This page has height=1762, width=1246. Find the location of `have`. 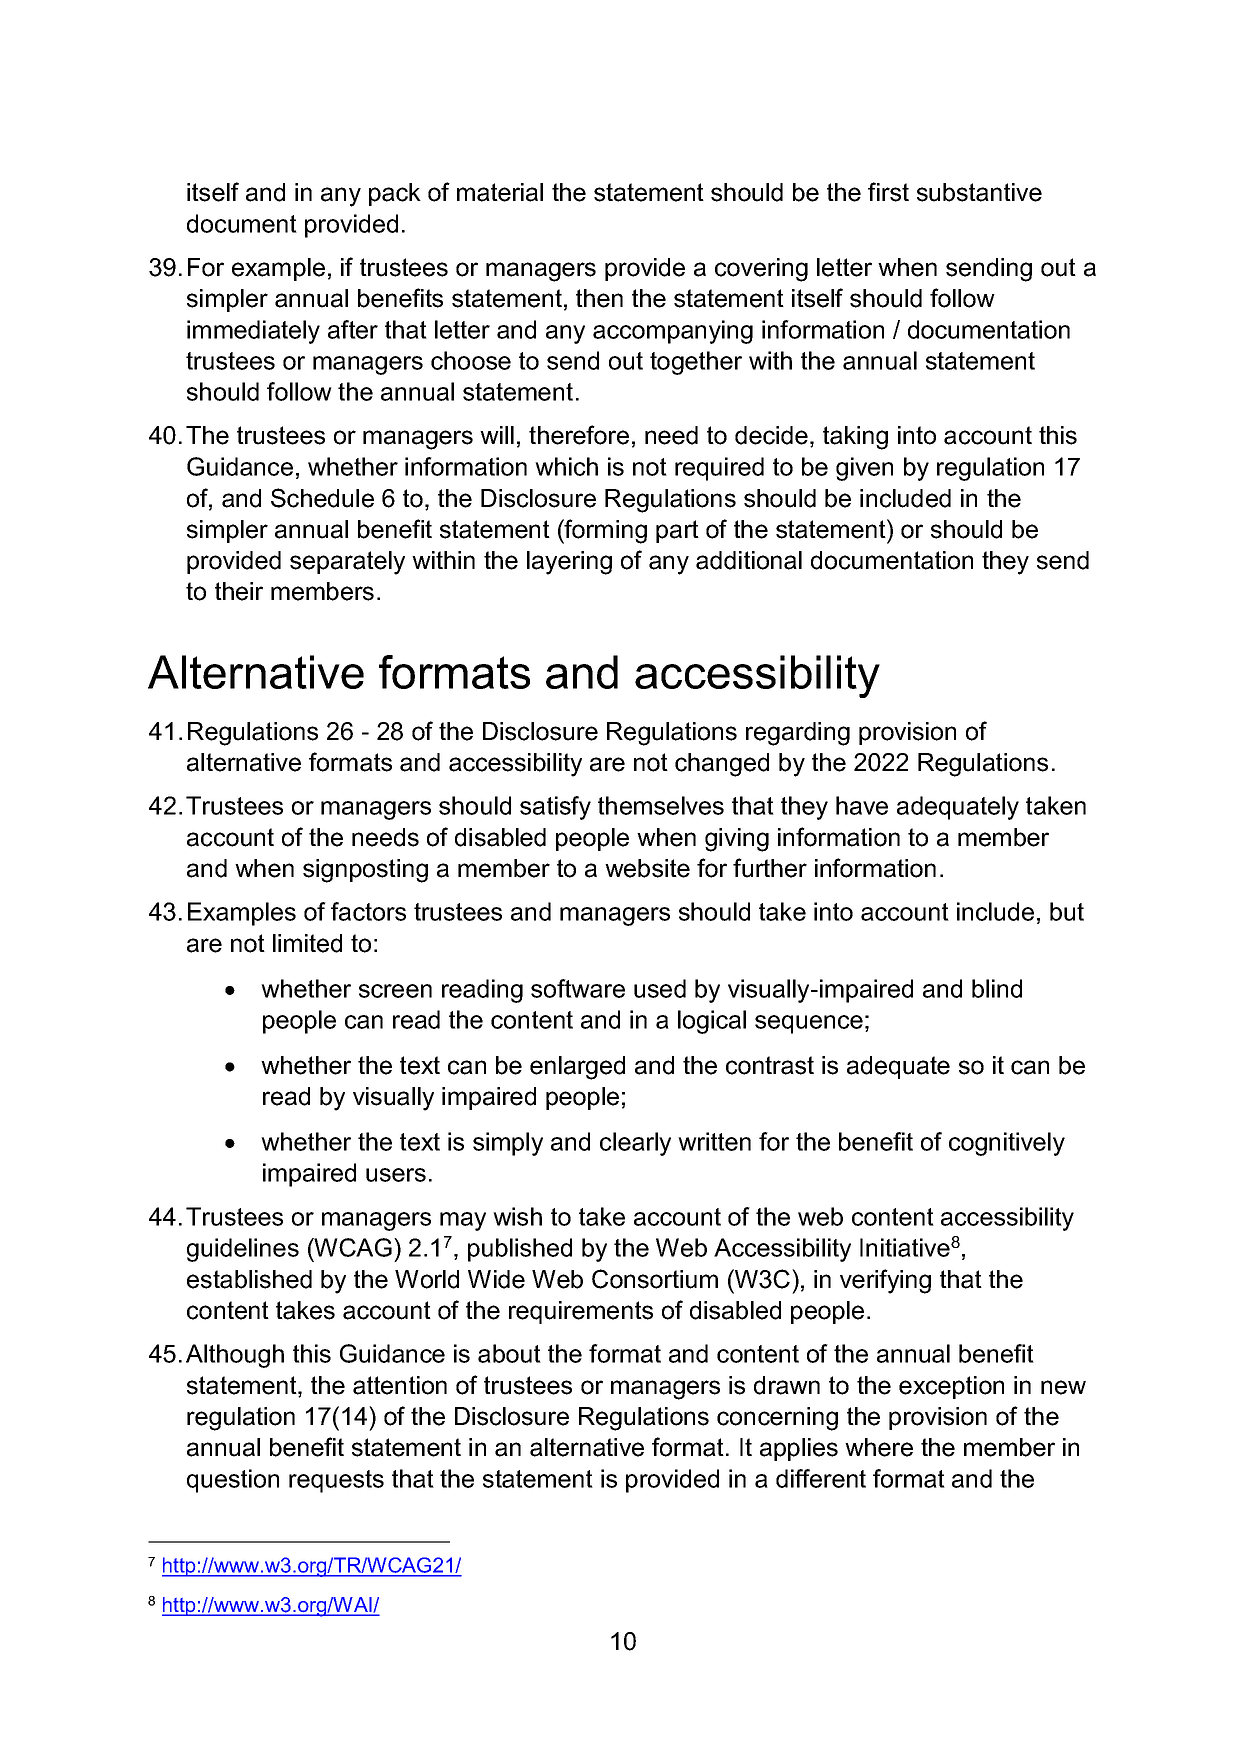

have is located at coordinates (862, 805).
